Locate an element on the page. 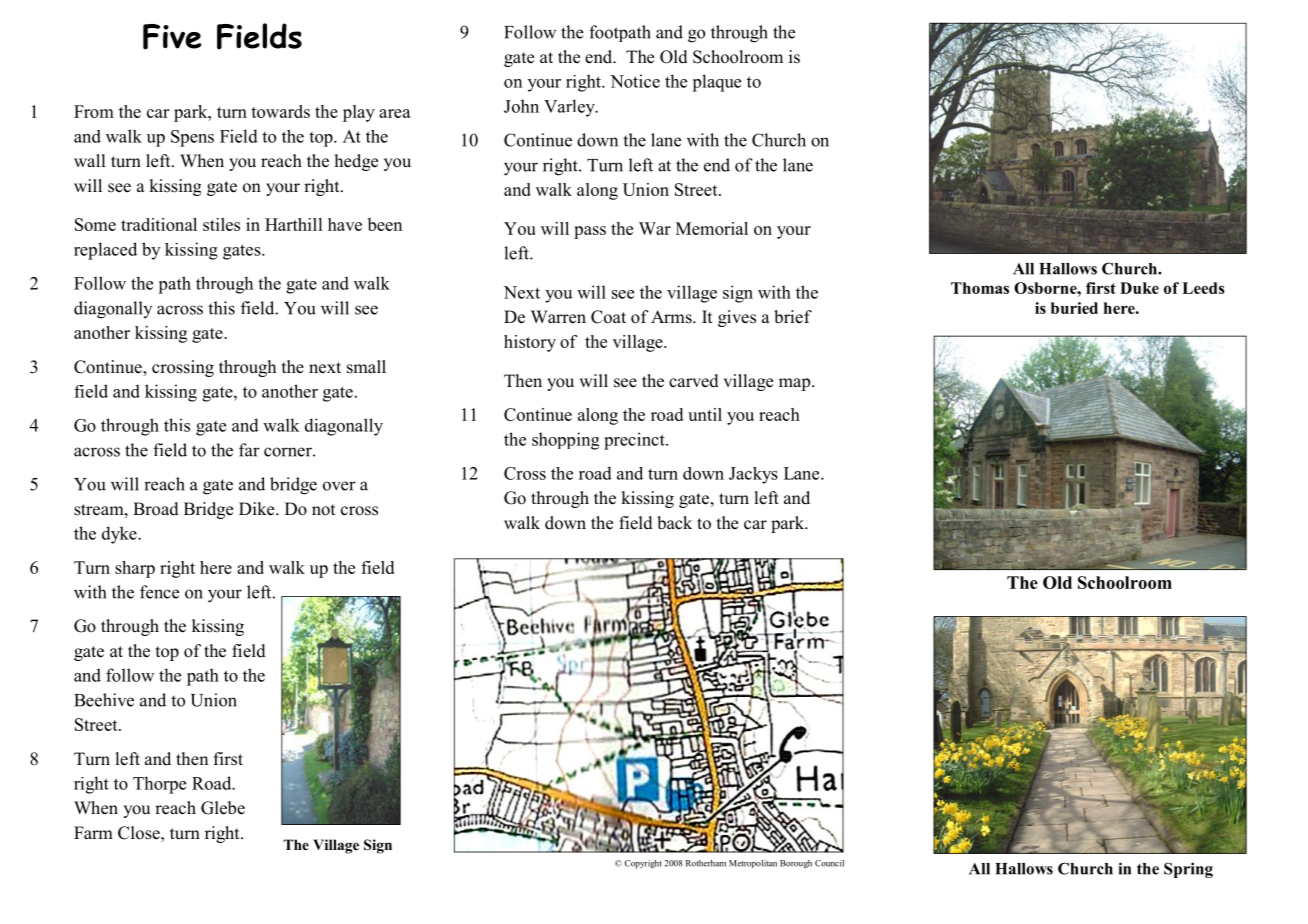  Farm is located at coordinates (93, 832).
